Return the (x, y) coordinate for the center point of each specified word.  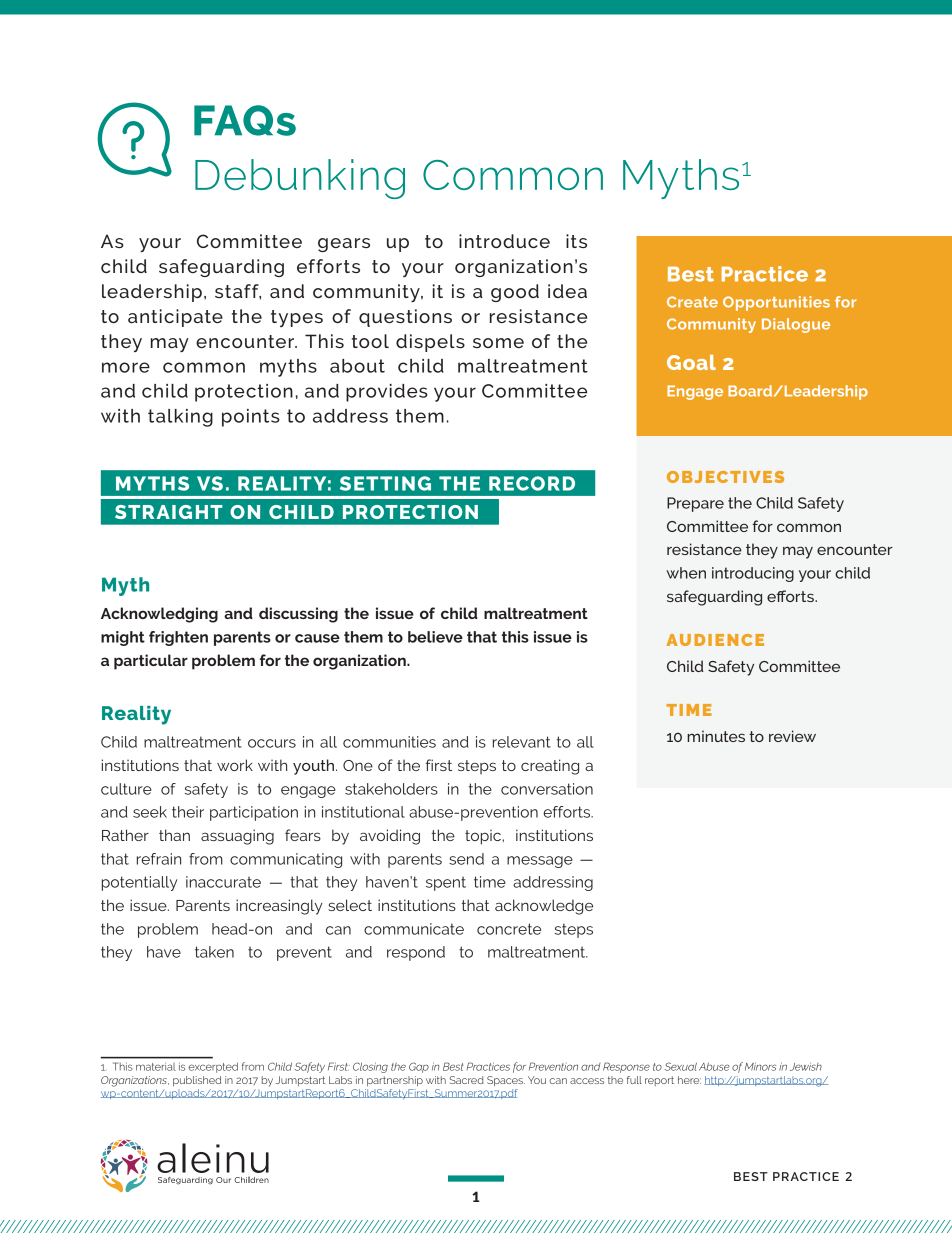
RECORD (532, 483)
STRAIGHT (169, 512)
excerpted (213, 1067)
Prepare (695, 504)
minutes (716, 736)
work (235, 765)
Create (692, 302)
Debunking (300, 179)
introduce (504, 241)
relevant (522, 742)
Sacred (467, 1080)
